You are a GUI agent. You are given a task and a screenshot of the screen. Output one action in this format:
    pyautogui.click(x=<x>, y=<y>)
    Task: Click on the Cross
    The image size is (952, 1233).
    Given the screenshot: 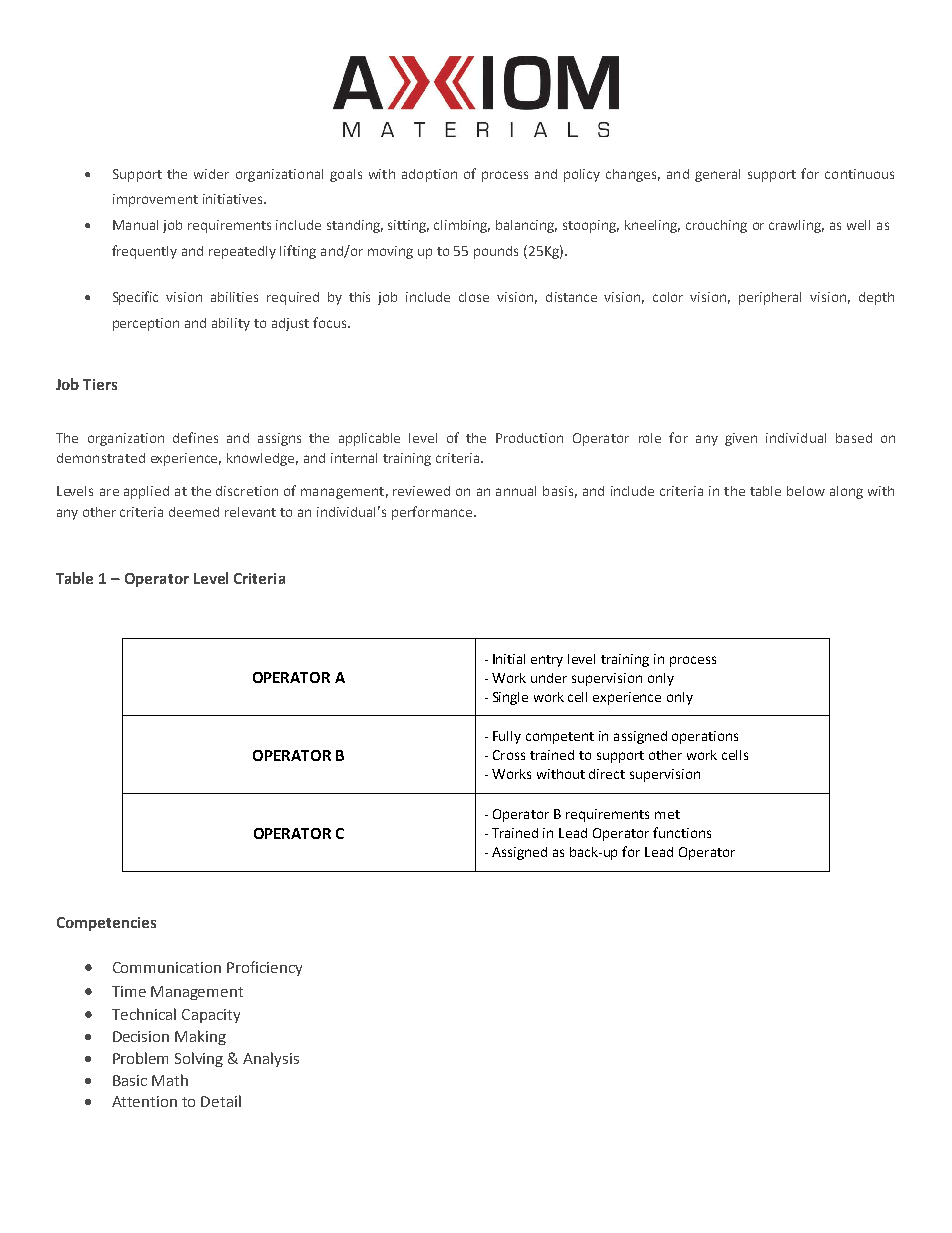 What is the action you would take?
    pyautogui.click(x=509, y=755)
